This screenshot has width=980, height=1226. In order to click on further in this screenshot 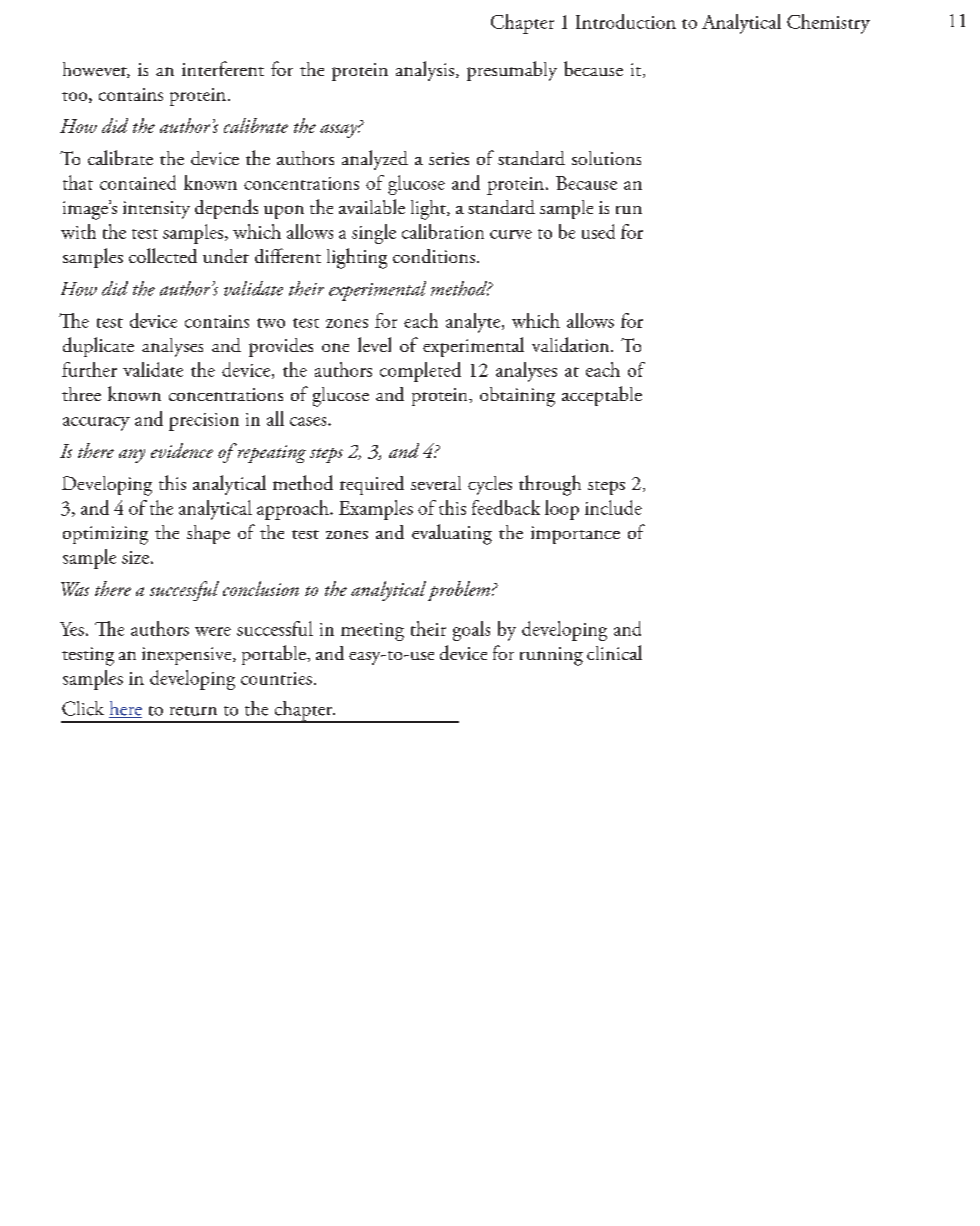, I will do `click(89, 369)`.
